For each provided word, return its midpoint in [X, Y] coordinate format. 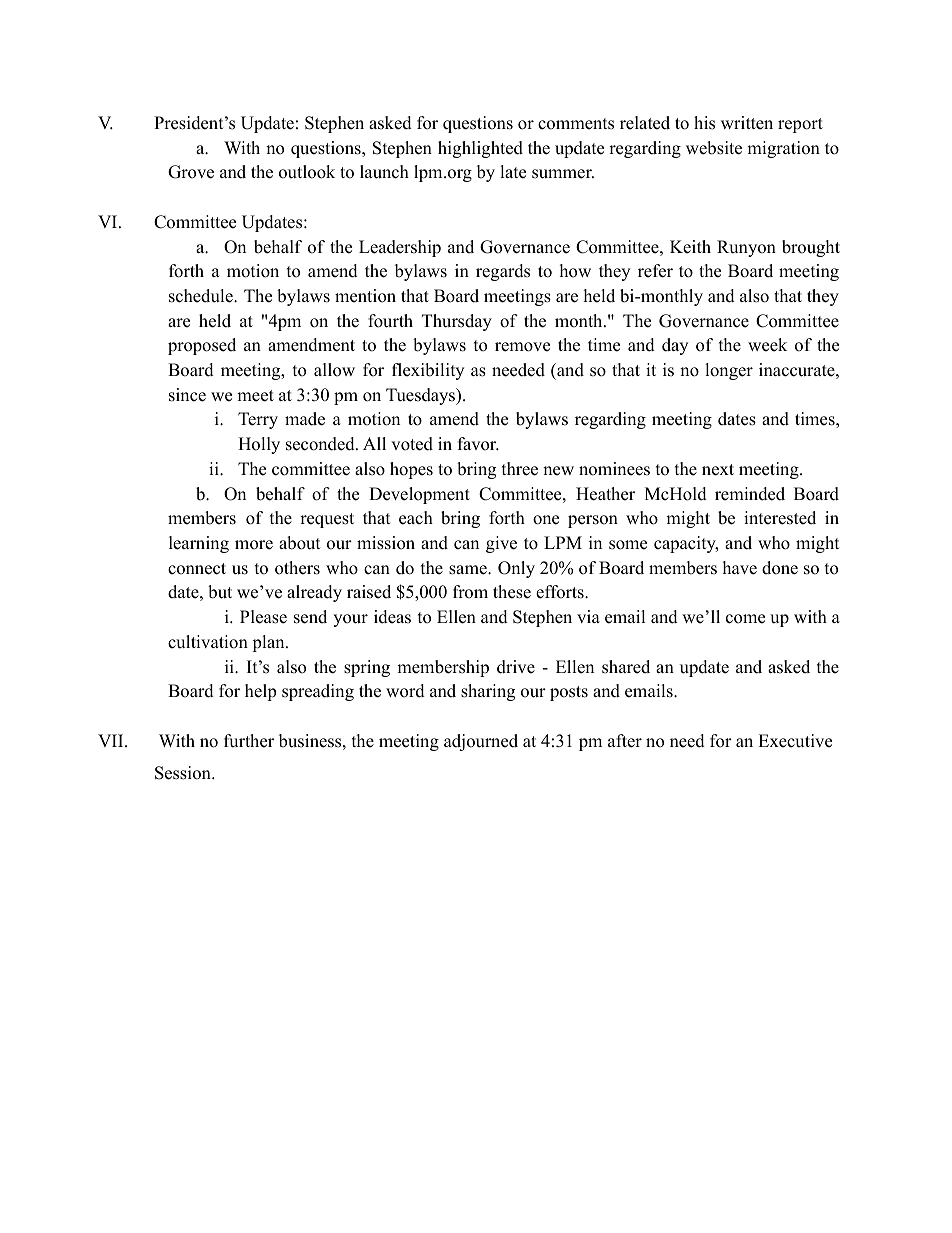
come [745, 619]
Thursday [457, 322]
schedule [202, 296]
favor [478, 444]
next [718, 470]
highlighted [480, 149]
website [714, 148]
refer [655, 271]
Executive [795, 741]
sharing [488, 692]
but [220, 592]
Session [184, 773]
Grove [191, 172]
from [470, 592]
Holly [259, 445]
